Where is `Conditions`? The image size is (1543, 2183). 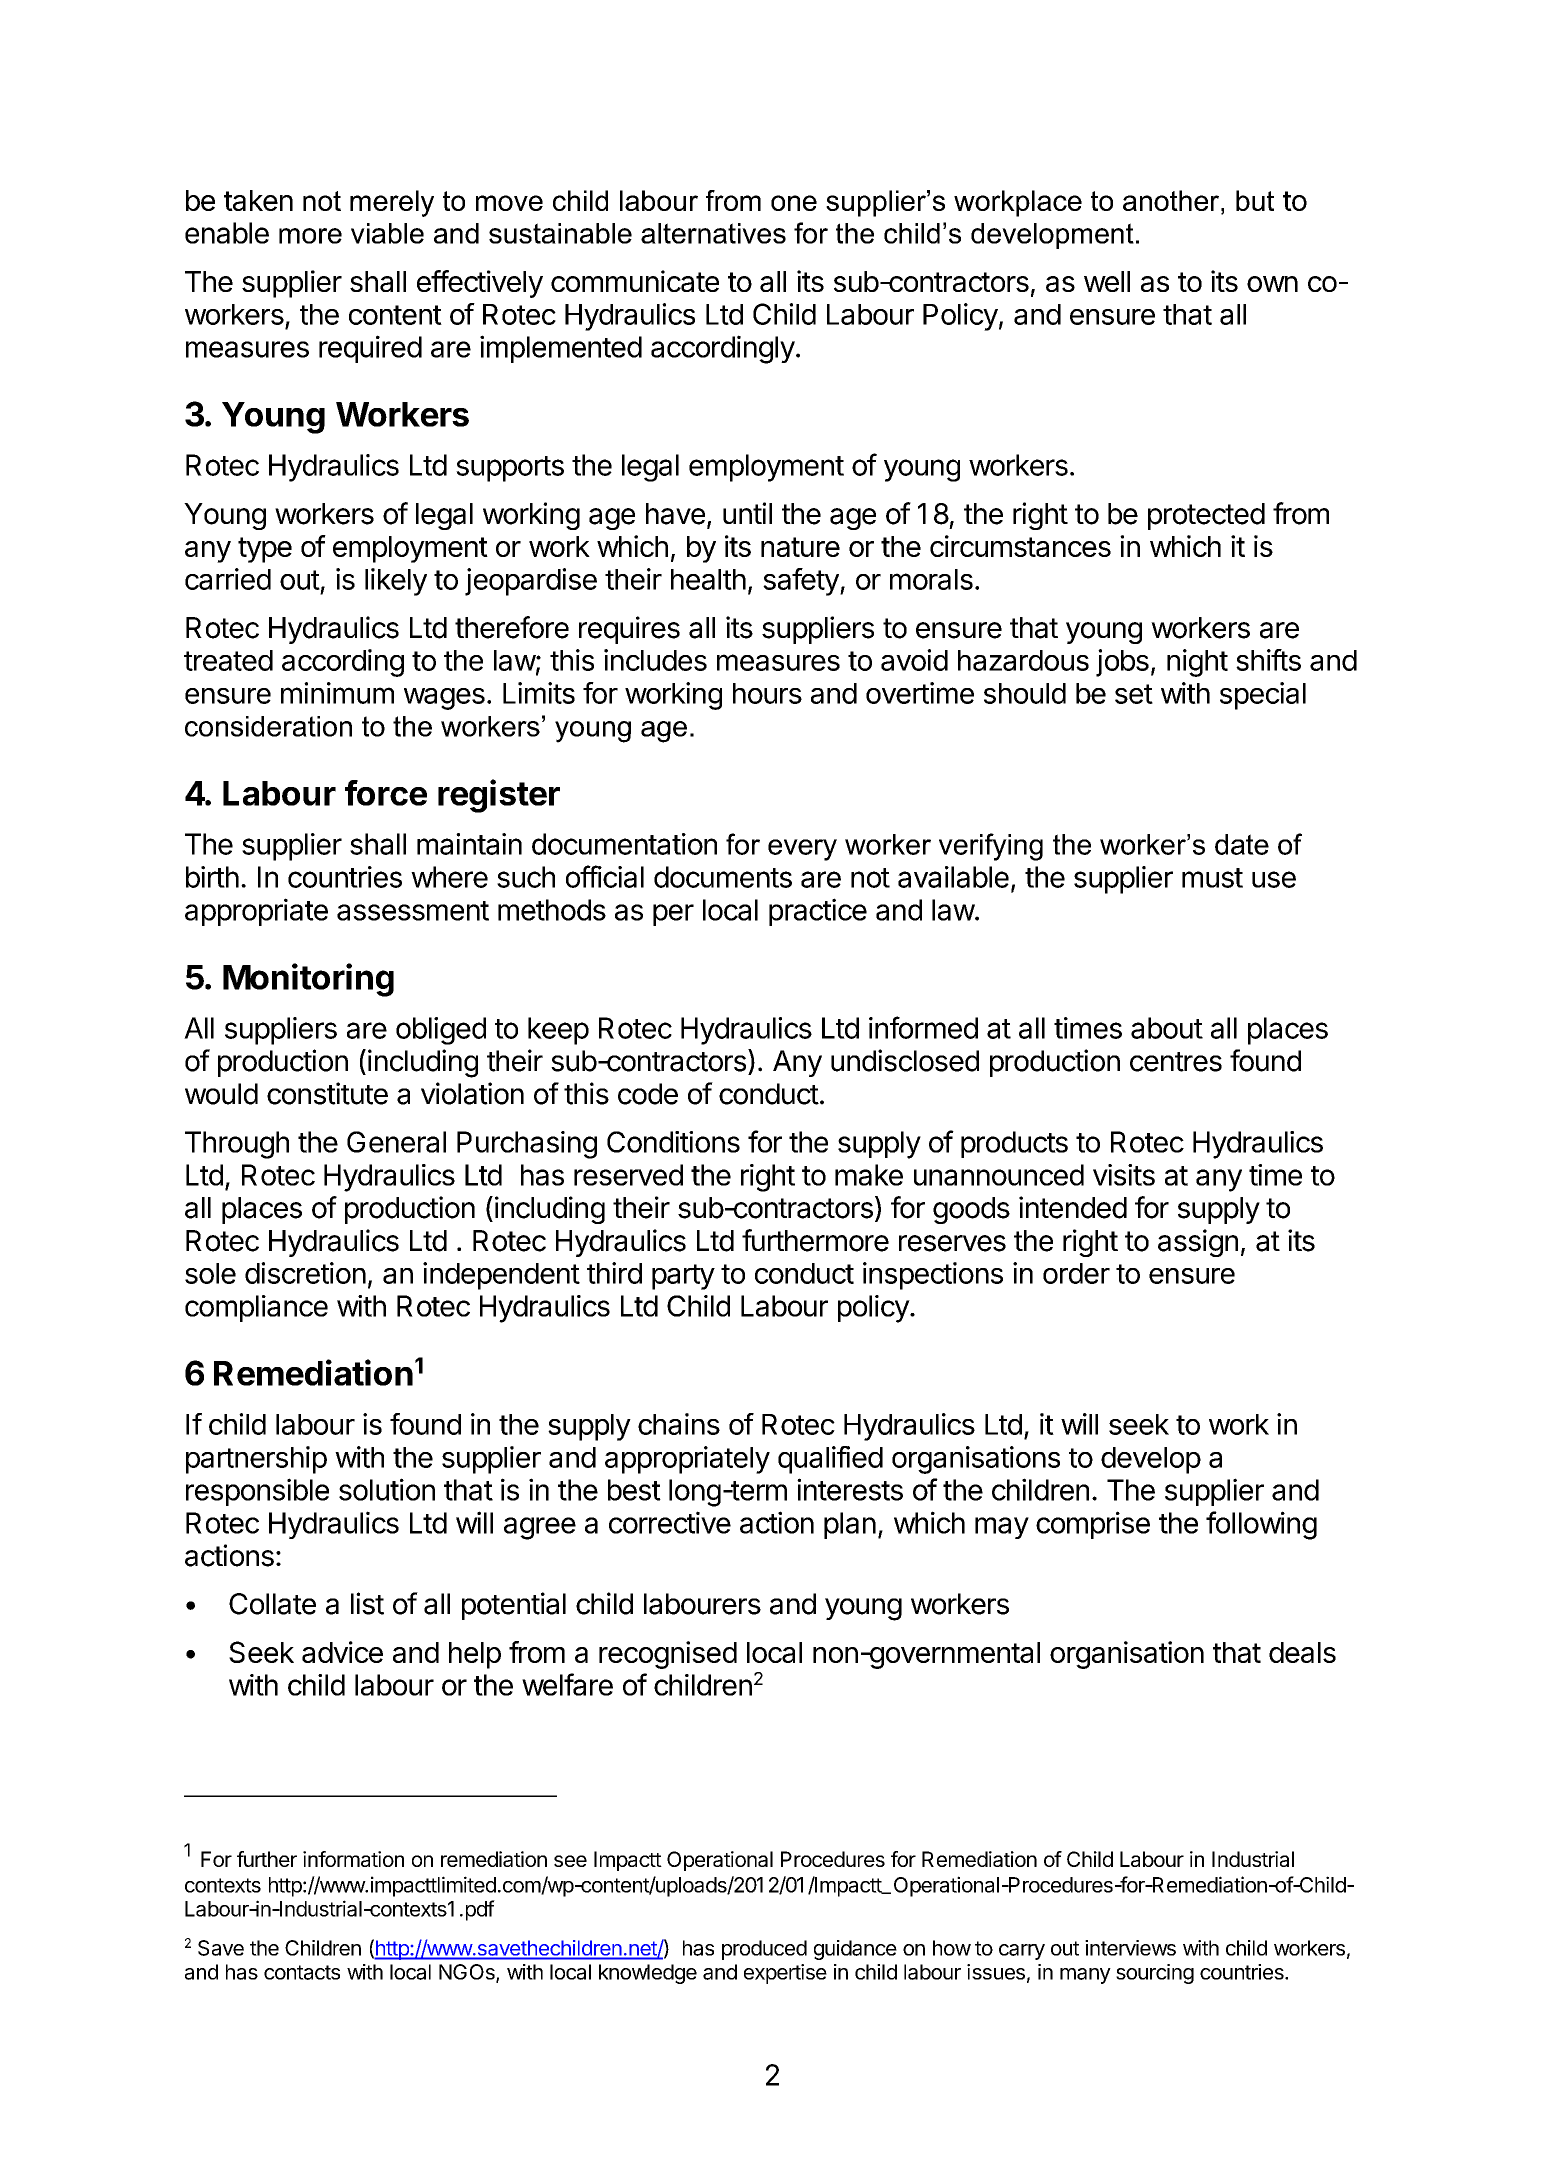 Conditions is located at coordinates (673, 1142).
